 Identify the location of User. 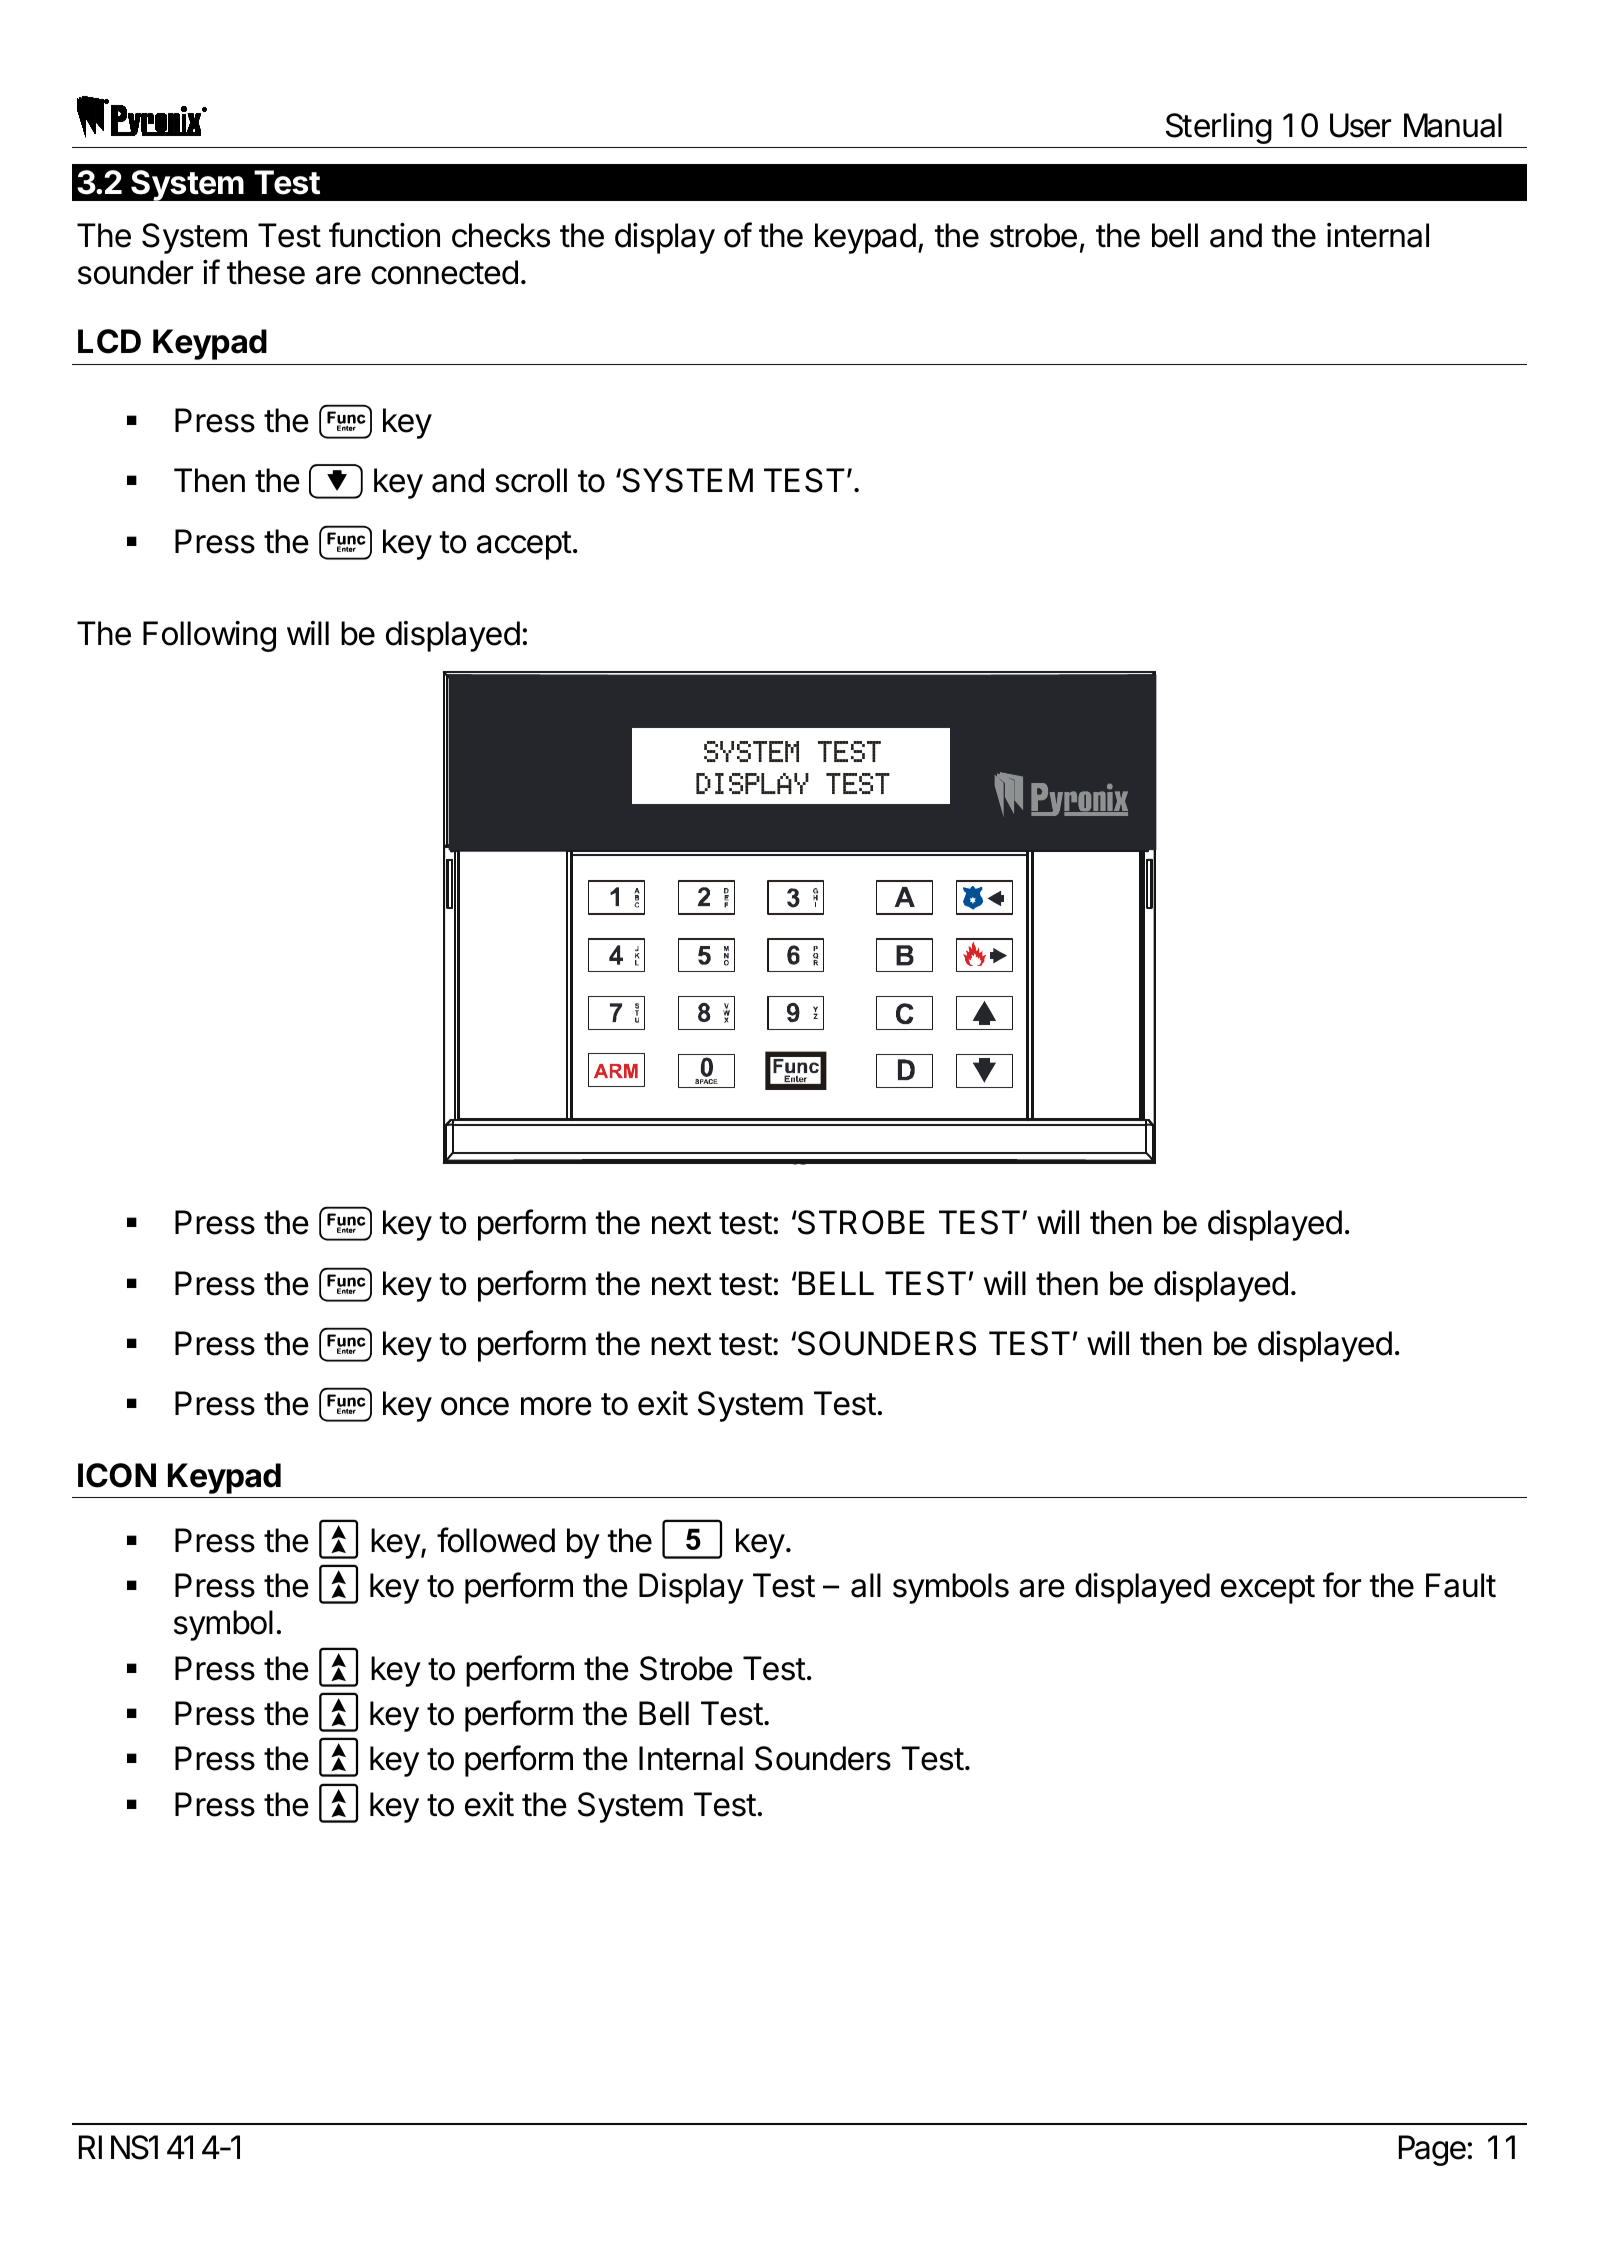
(1360, 125).
